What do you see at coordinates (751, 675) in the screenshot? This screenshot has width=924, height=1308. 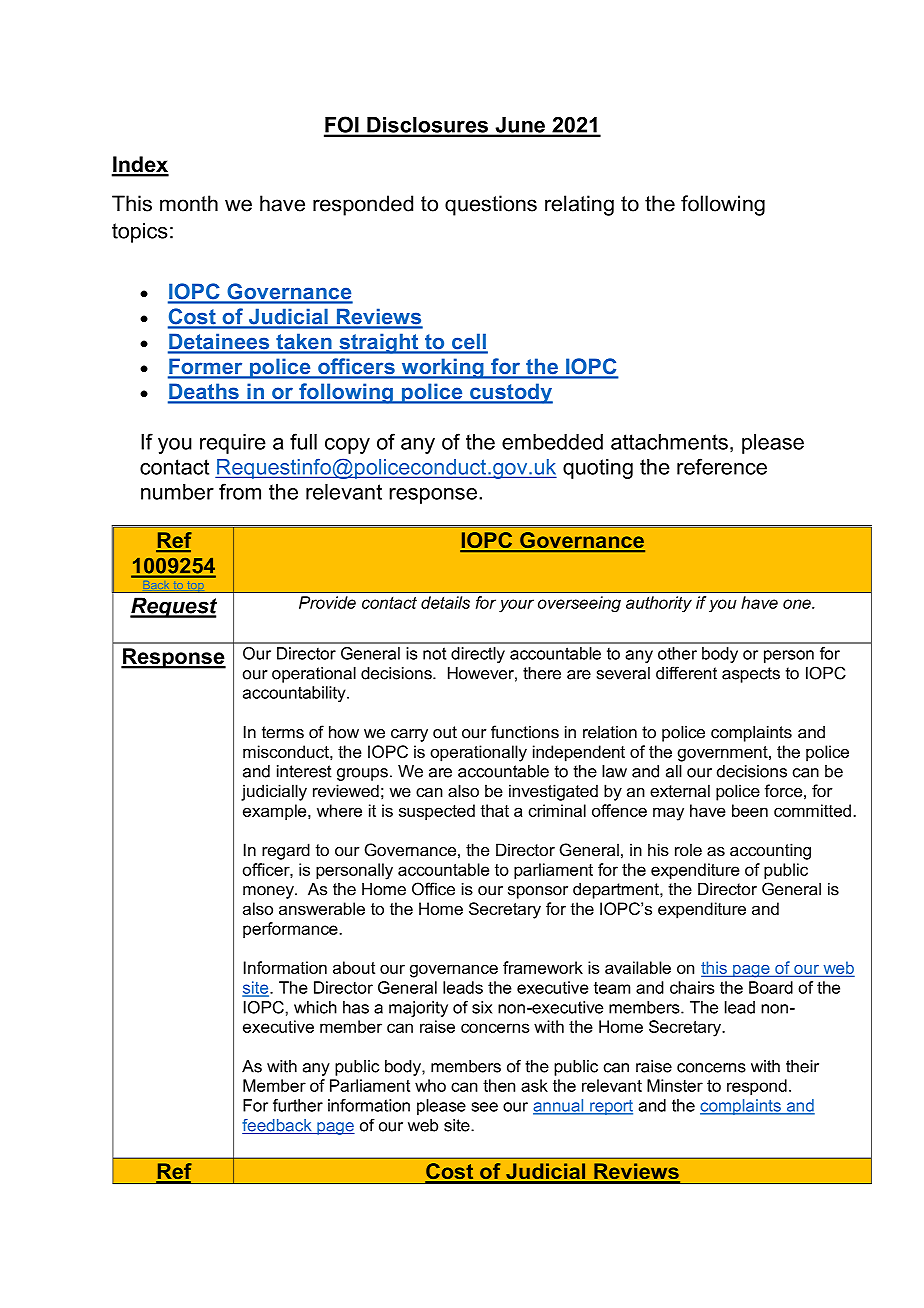 I see `aspects` at bounding box center [751, 675].
